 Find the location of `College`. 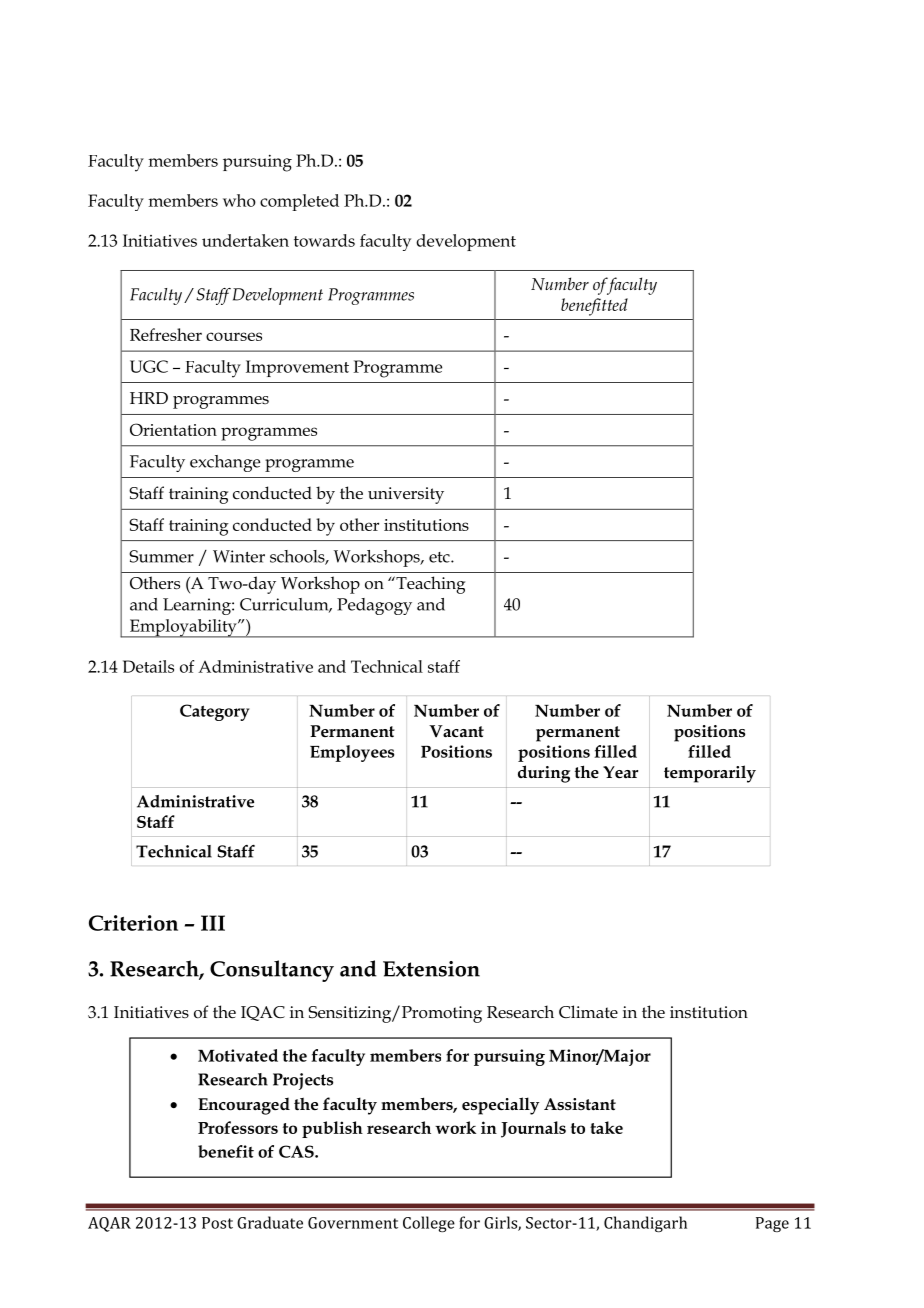

College is located at coordinates (429, 1224).
